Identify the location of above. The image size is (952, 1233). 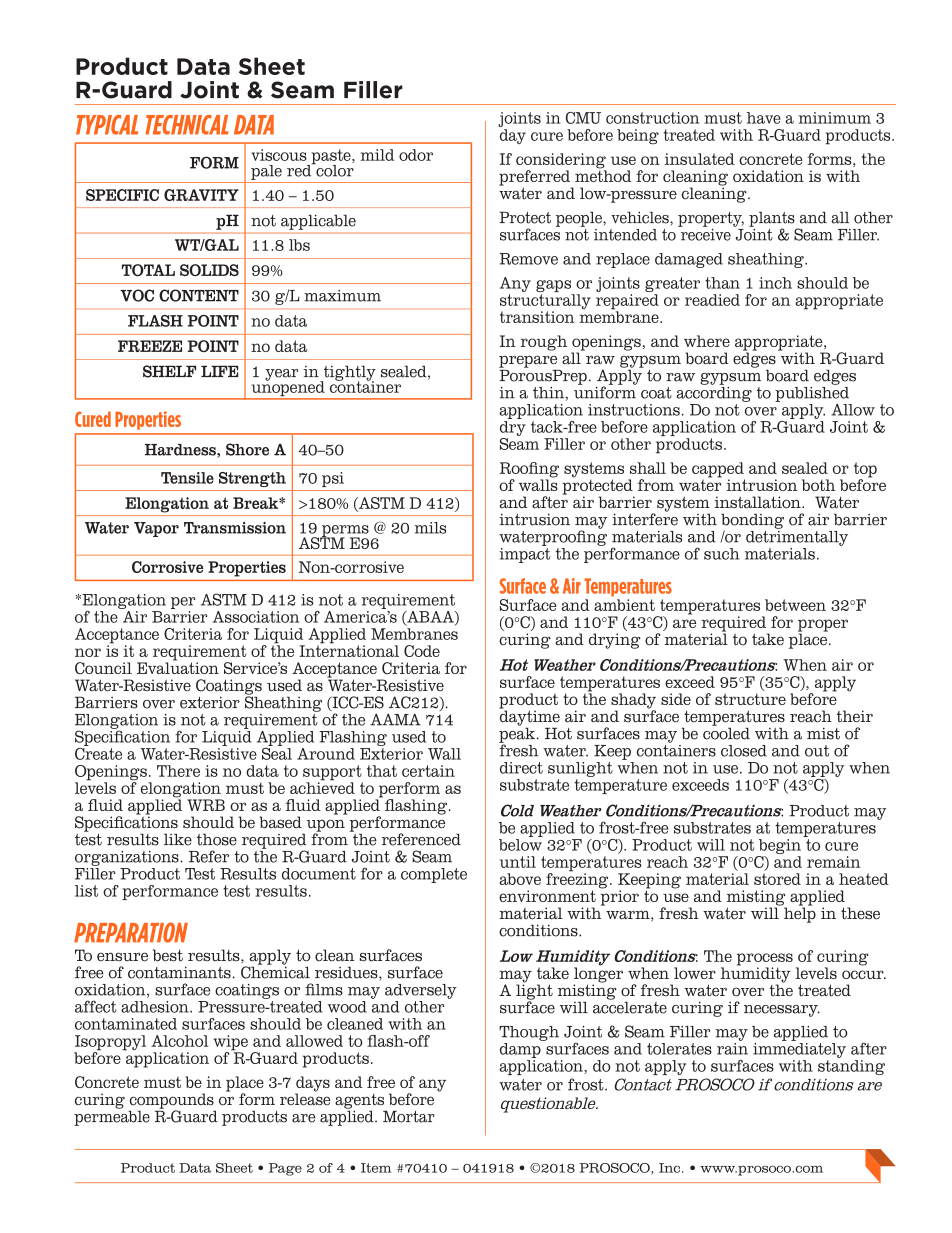
(520, 879).
